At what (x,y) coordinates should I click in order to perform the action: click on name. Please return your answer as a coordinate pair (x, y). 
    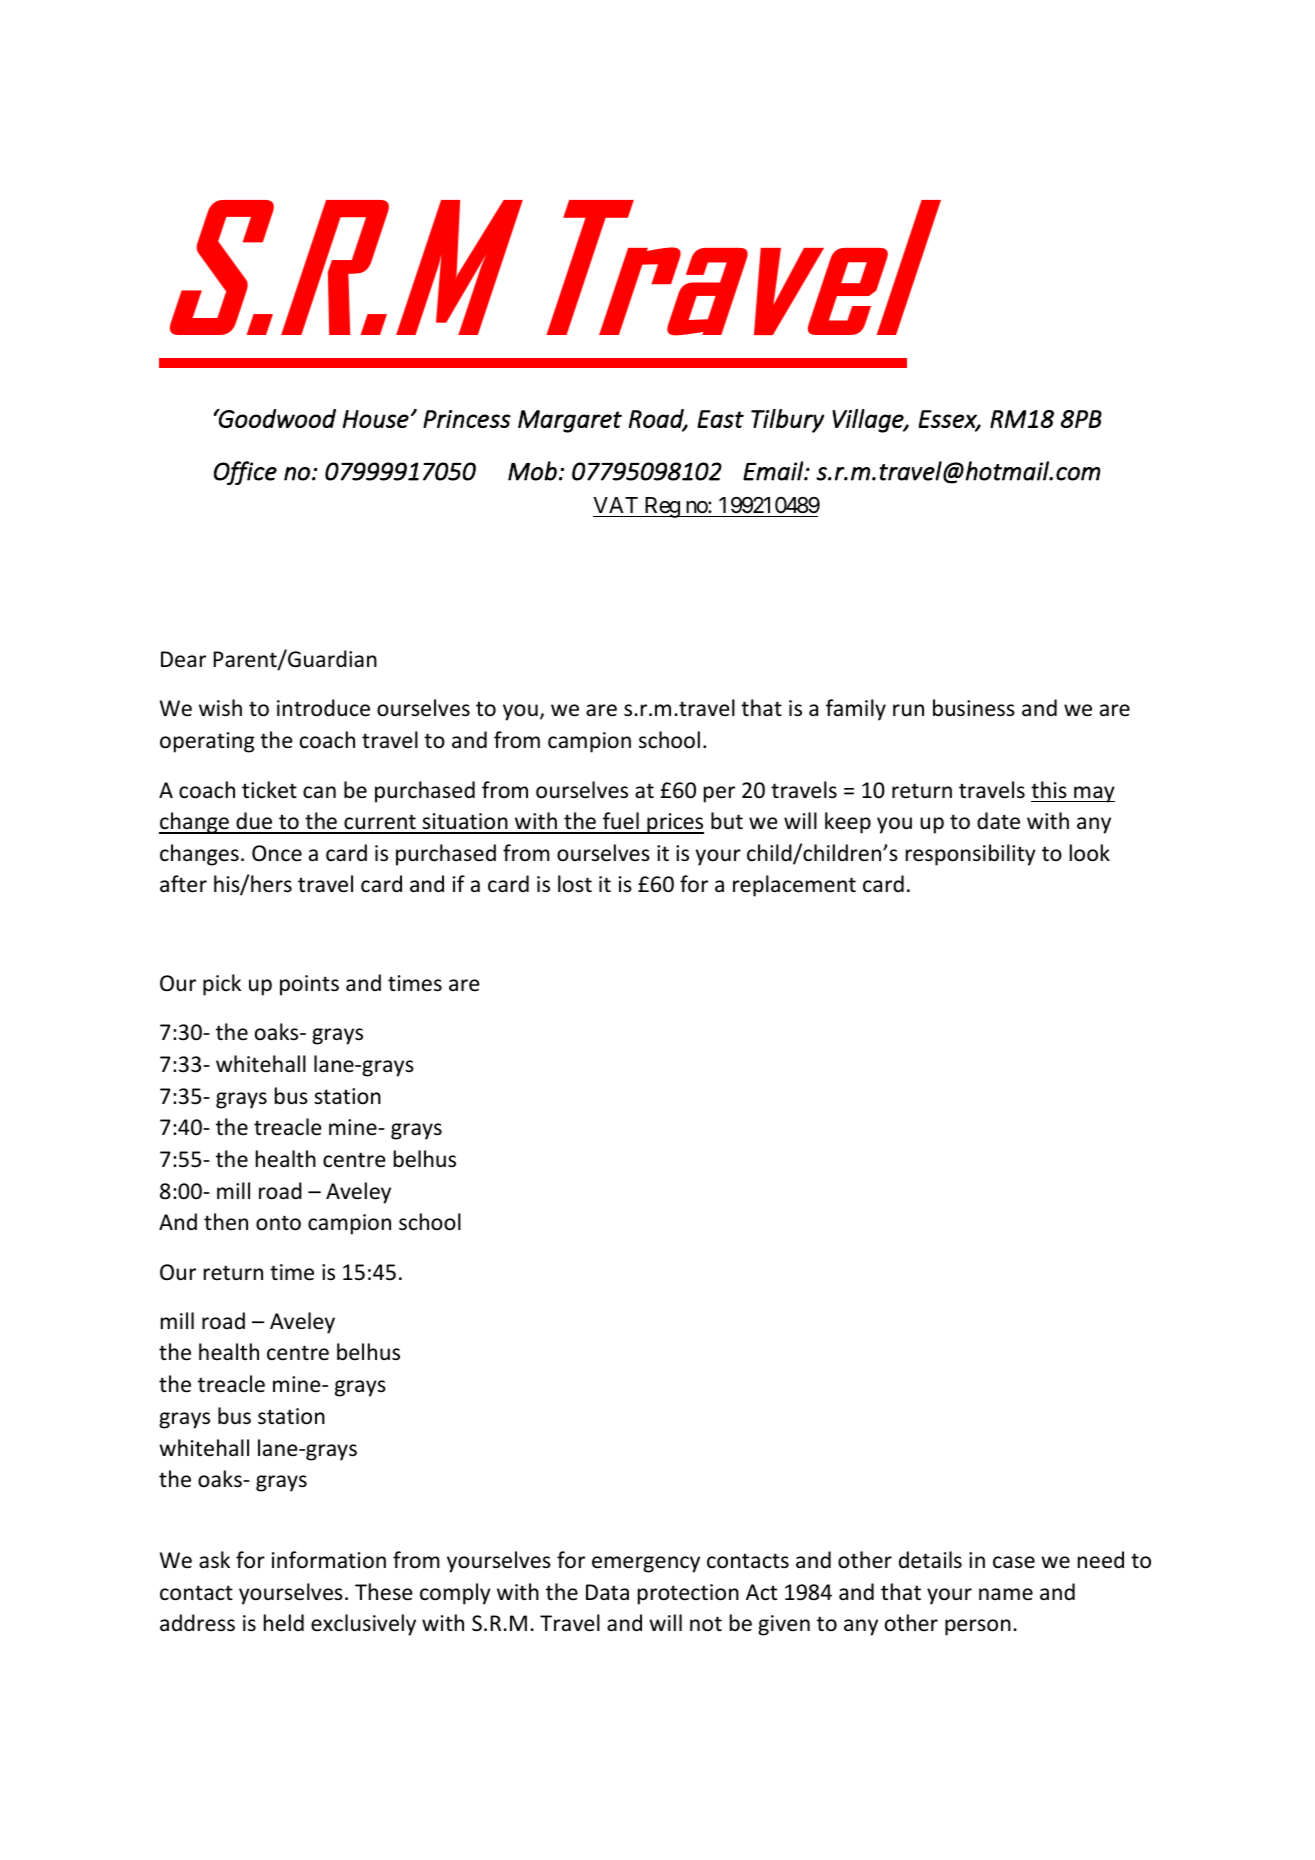
    Looking at the image, I should click on (1006, 1594).
